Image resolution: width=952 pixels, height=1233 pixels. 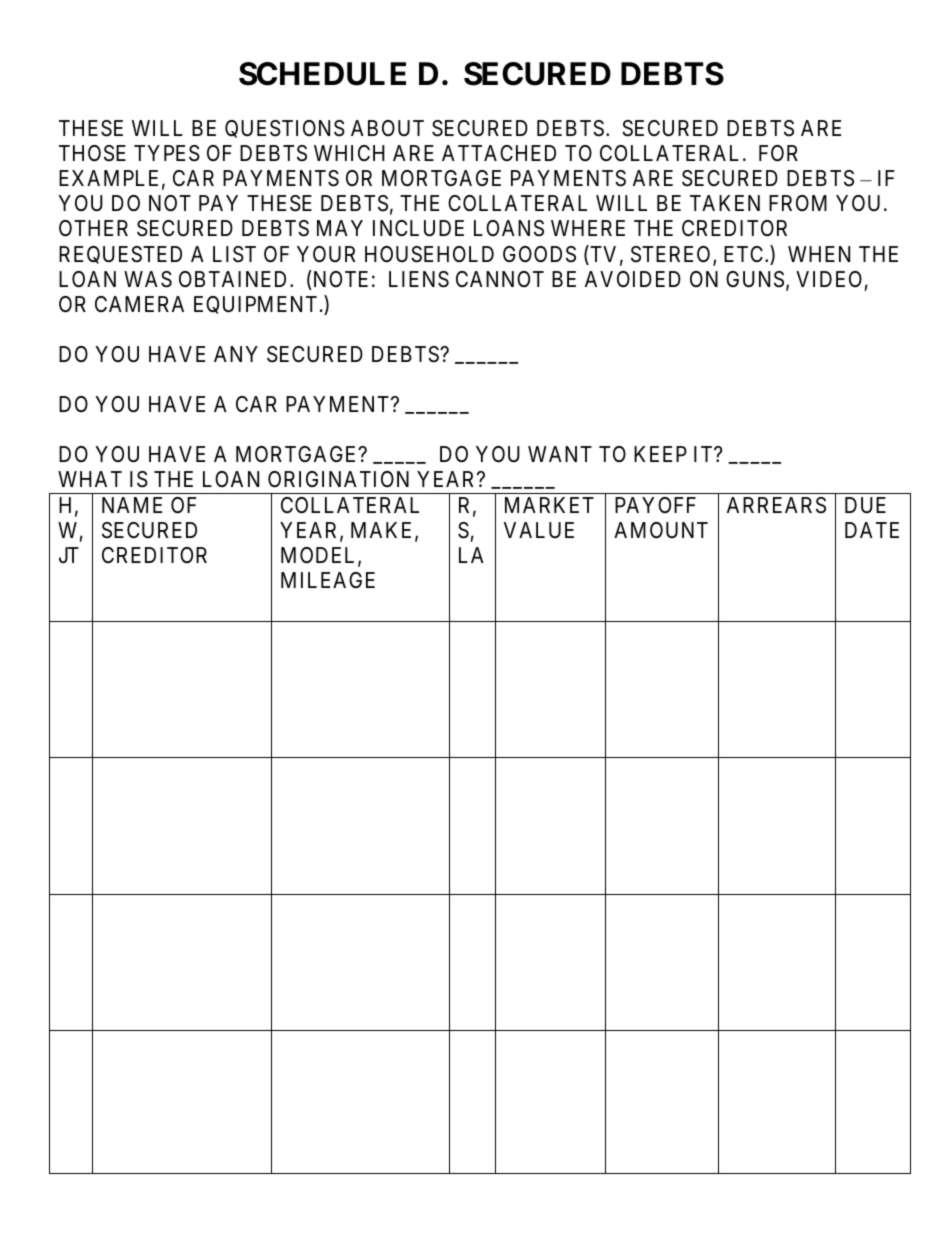 What do you see at coordinates (539, 530) in the page?
I see `VALUE` at bounding box center [539, 530].
